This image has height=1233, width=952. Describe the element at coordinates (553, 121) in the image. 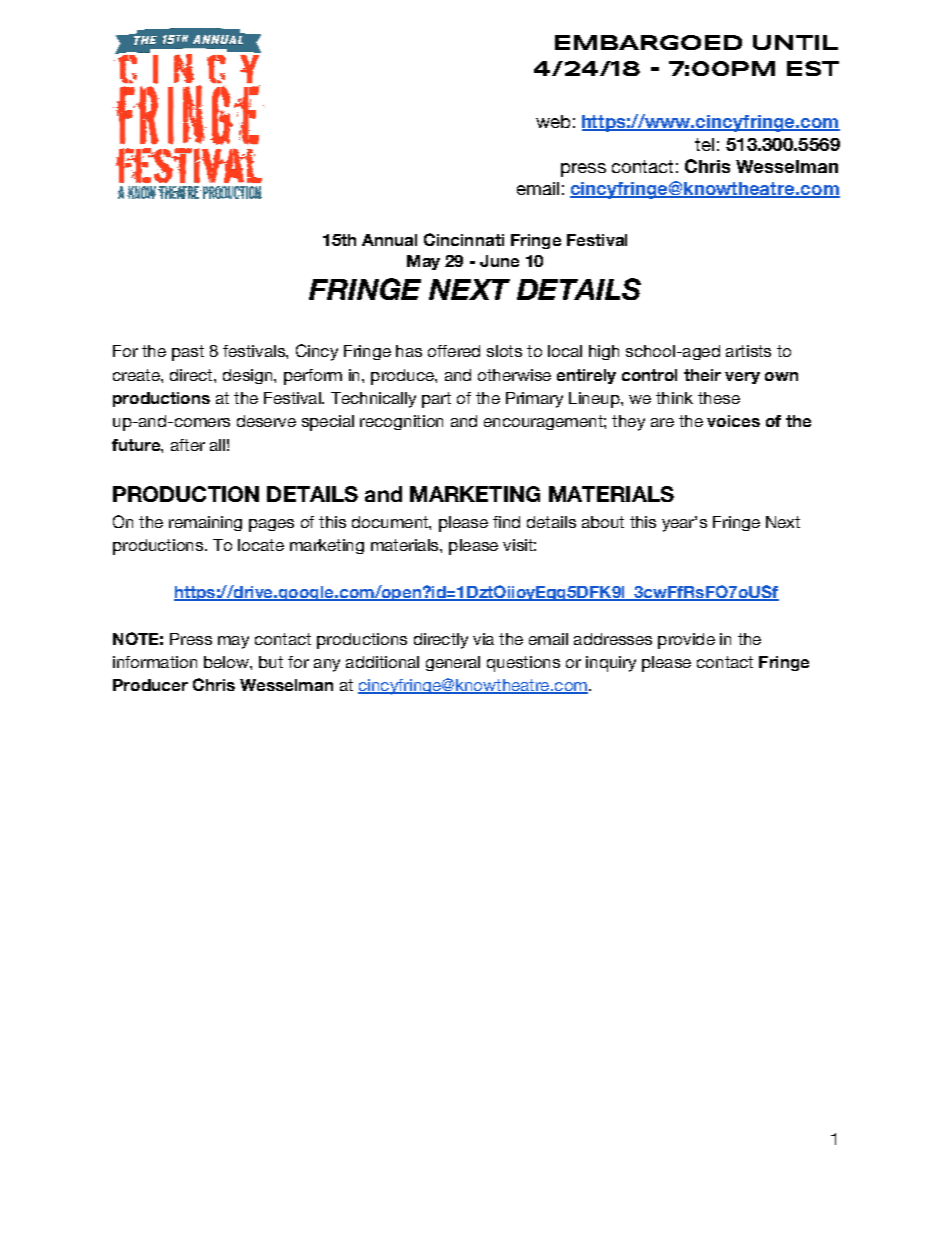

I see `web` at that location.
